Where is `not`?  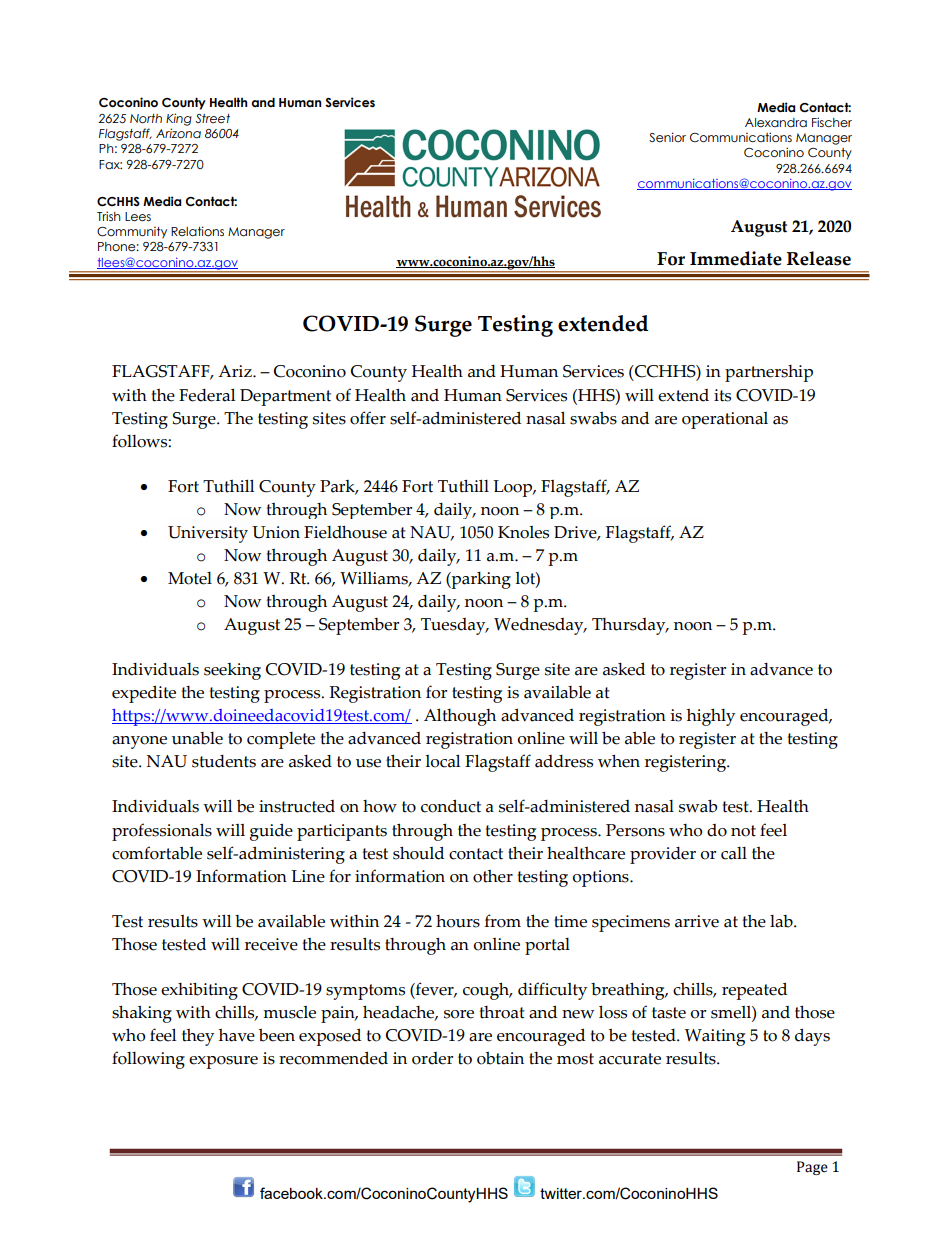 not is located at coordinates (743, 831).
